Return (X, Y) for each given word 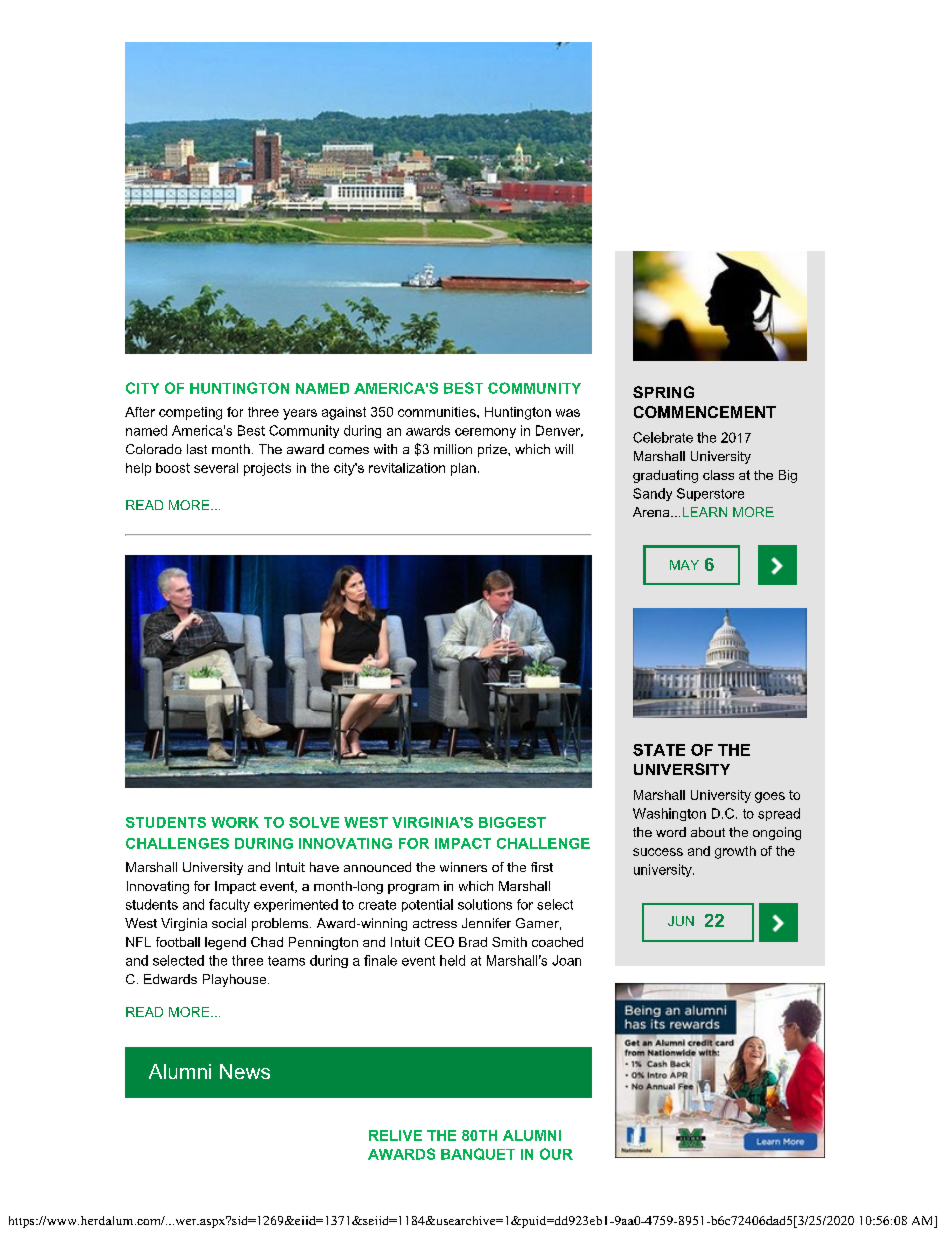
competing (190, 413)
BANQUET (478, 1154)
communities (438, 412)
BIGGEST (512, 822)
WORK (235, 822)
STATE (659, 750)
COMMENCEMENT (705, 412)
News (245, 1071)
